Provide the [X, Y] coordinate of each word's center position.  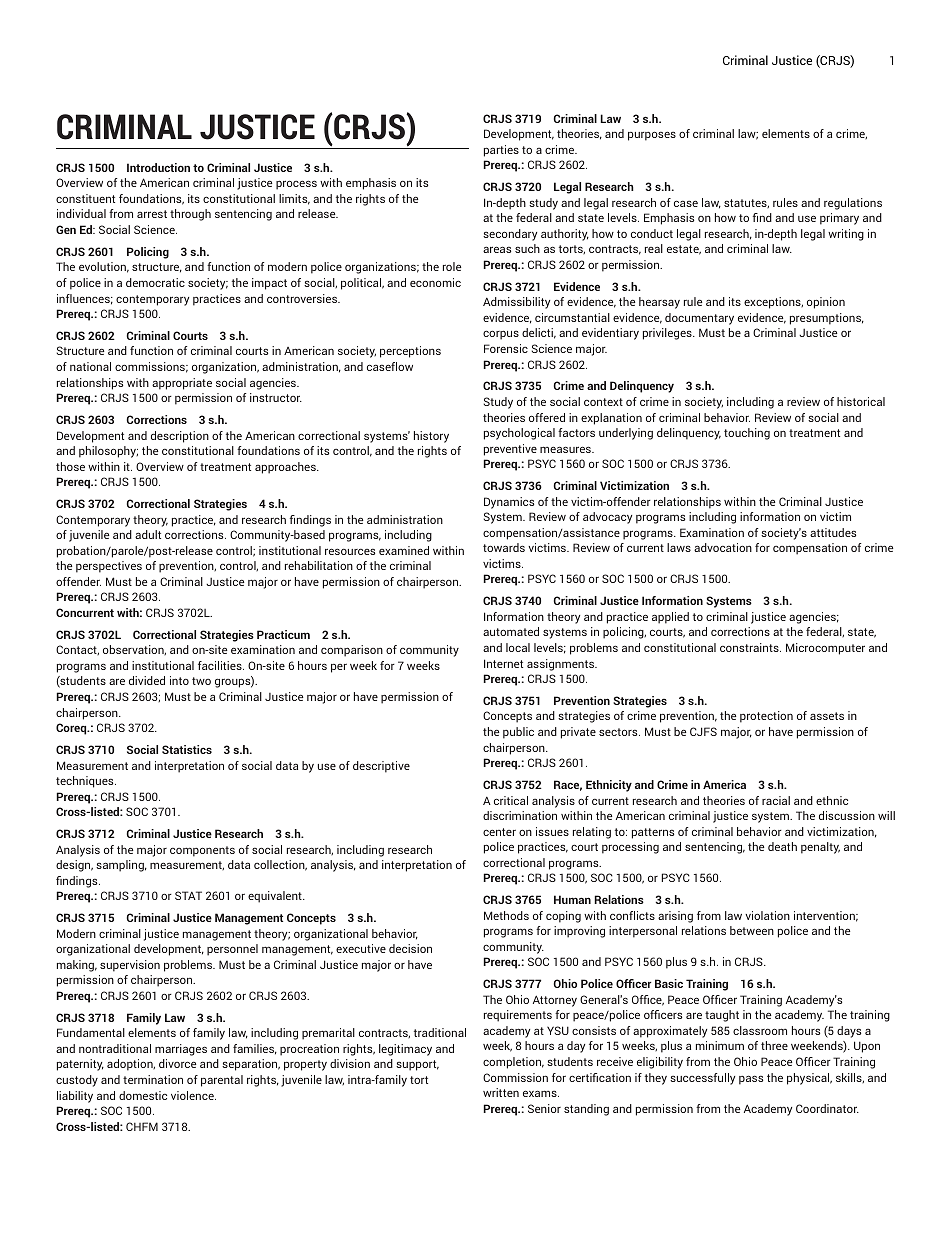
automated [511, 631]
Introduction [158, 167]
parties [501, 151]
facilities [221, 665]
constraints [750, 647]
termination [153, 1079]
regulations [853, 204]
